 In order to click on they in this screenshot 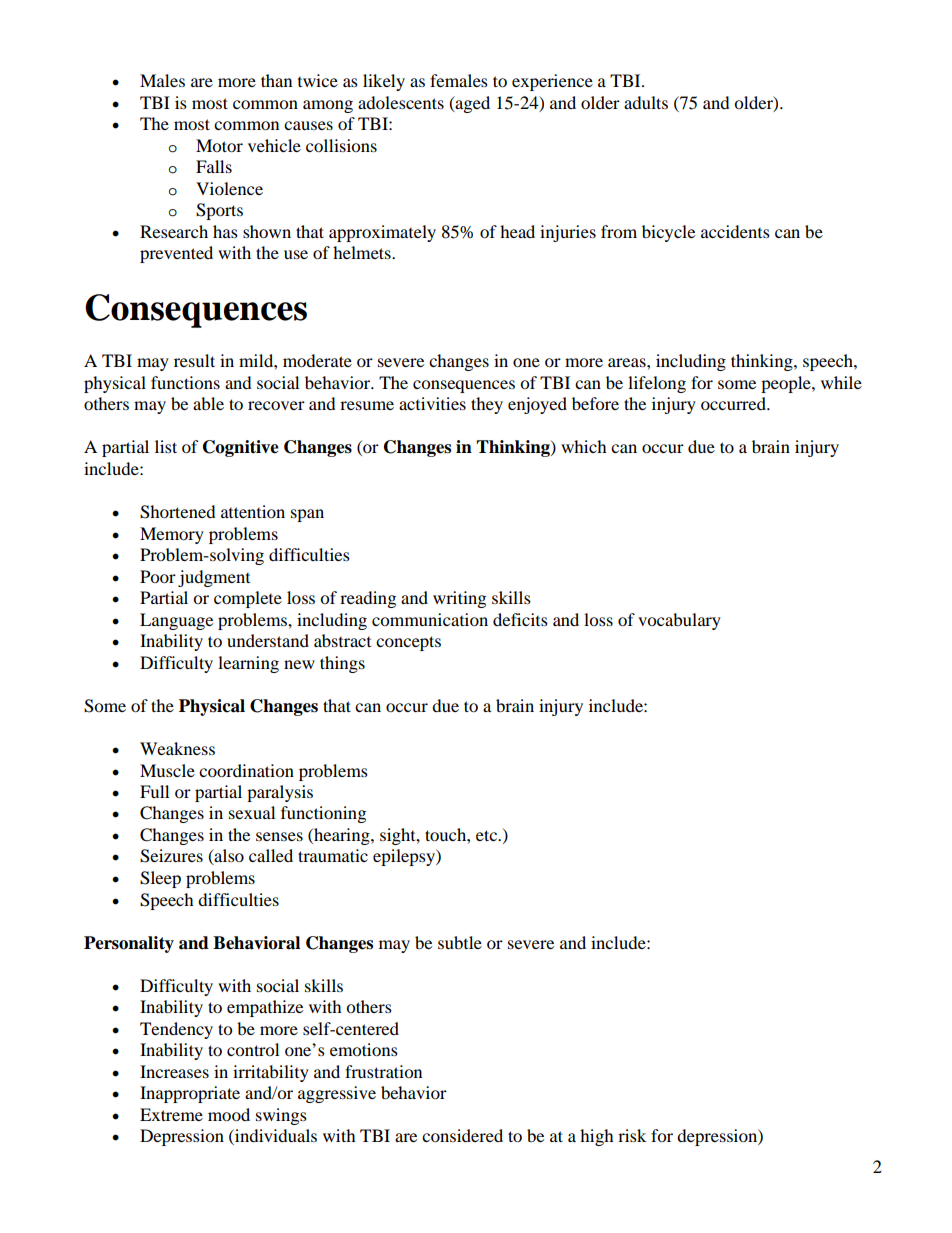, I will do `click(487, 405)`.
